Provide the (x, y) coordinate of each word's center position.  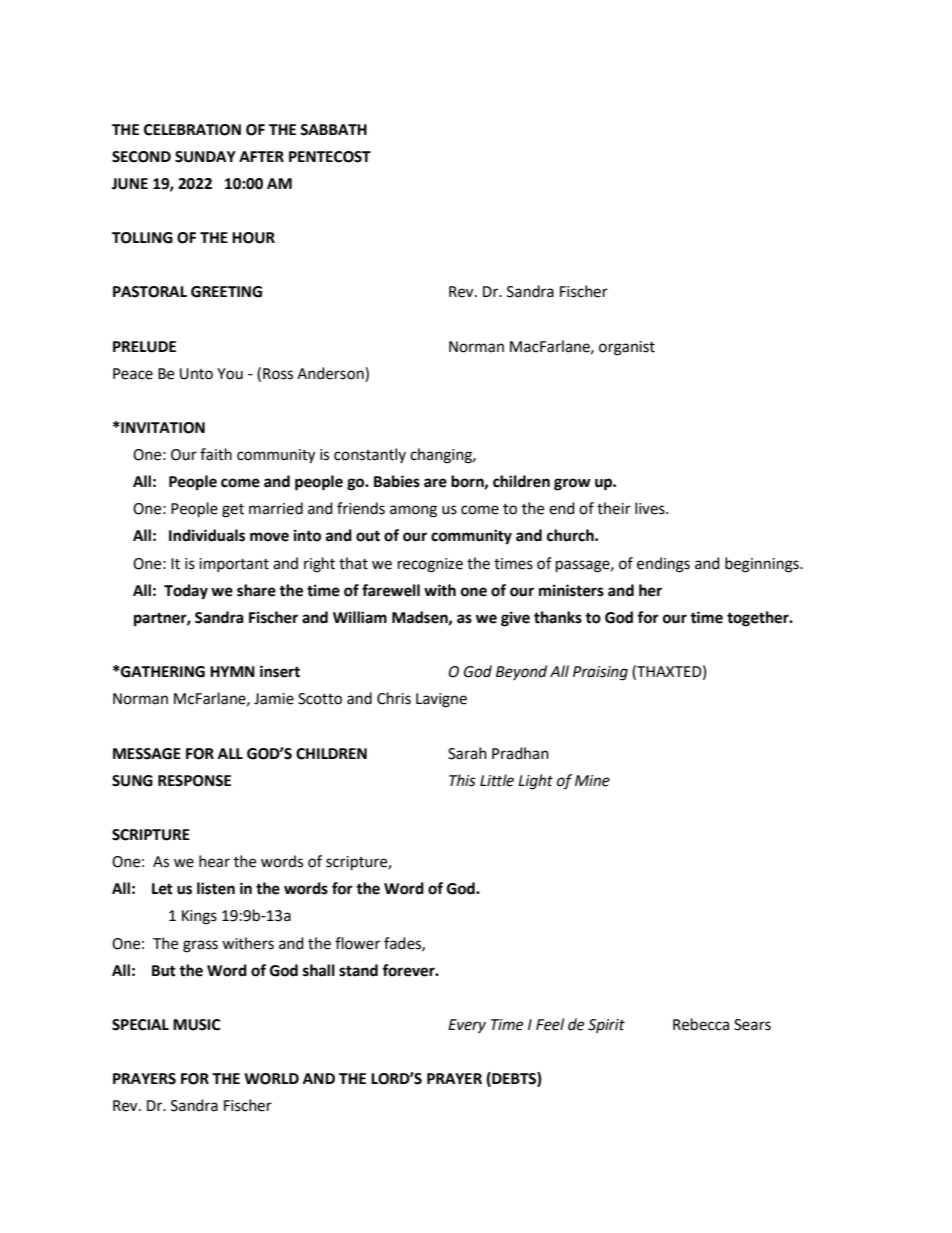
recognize (430, 565)
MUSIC (196, 1025)
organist (627, 348)
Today (186, 592)
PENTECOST (330, 157)
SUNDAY (205, 157)
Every (467, 1026)
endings (663, 565)
